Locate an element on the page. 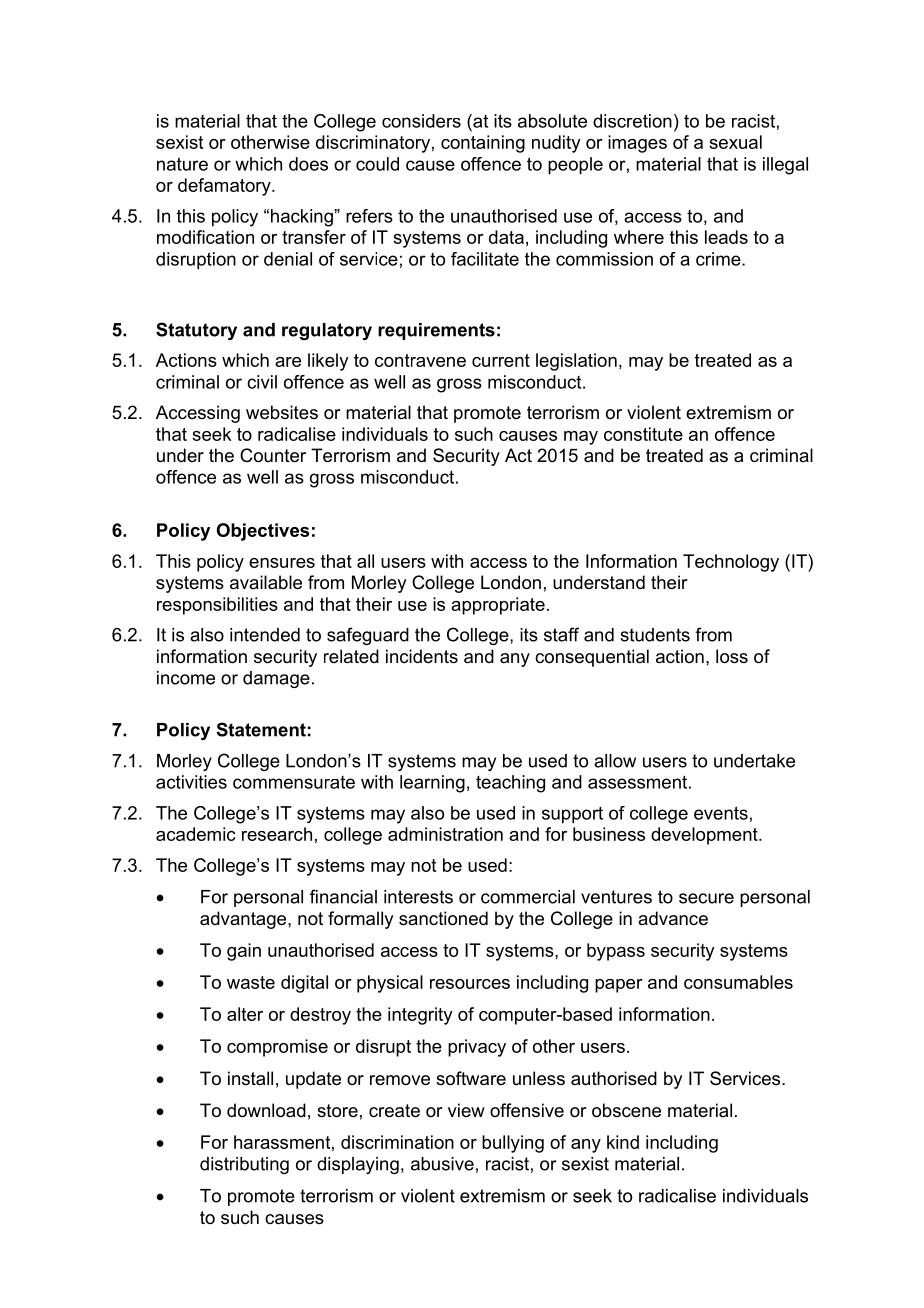 This page has height=1308, width=924. download is located at coordinates (266, 1110).
